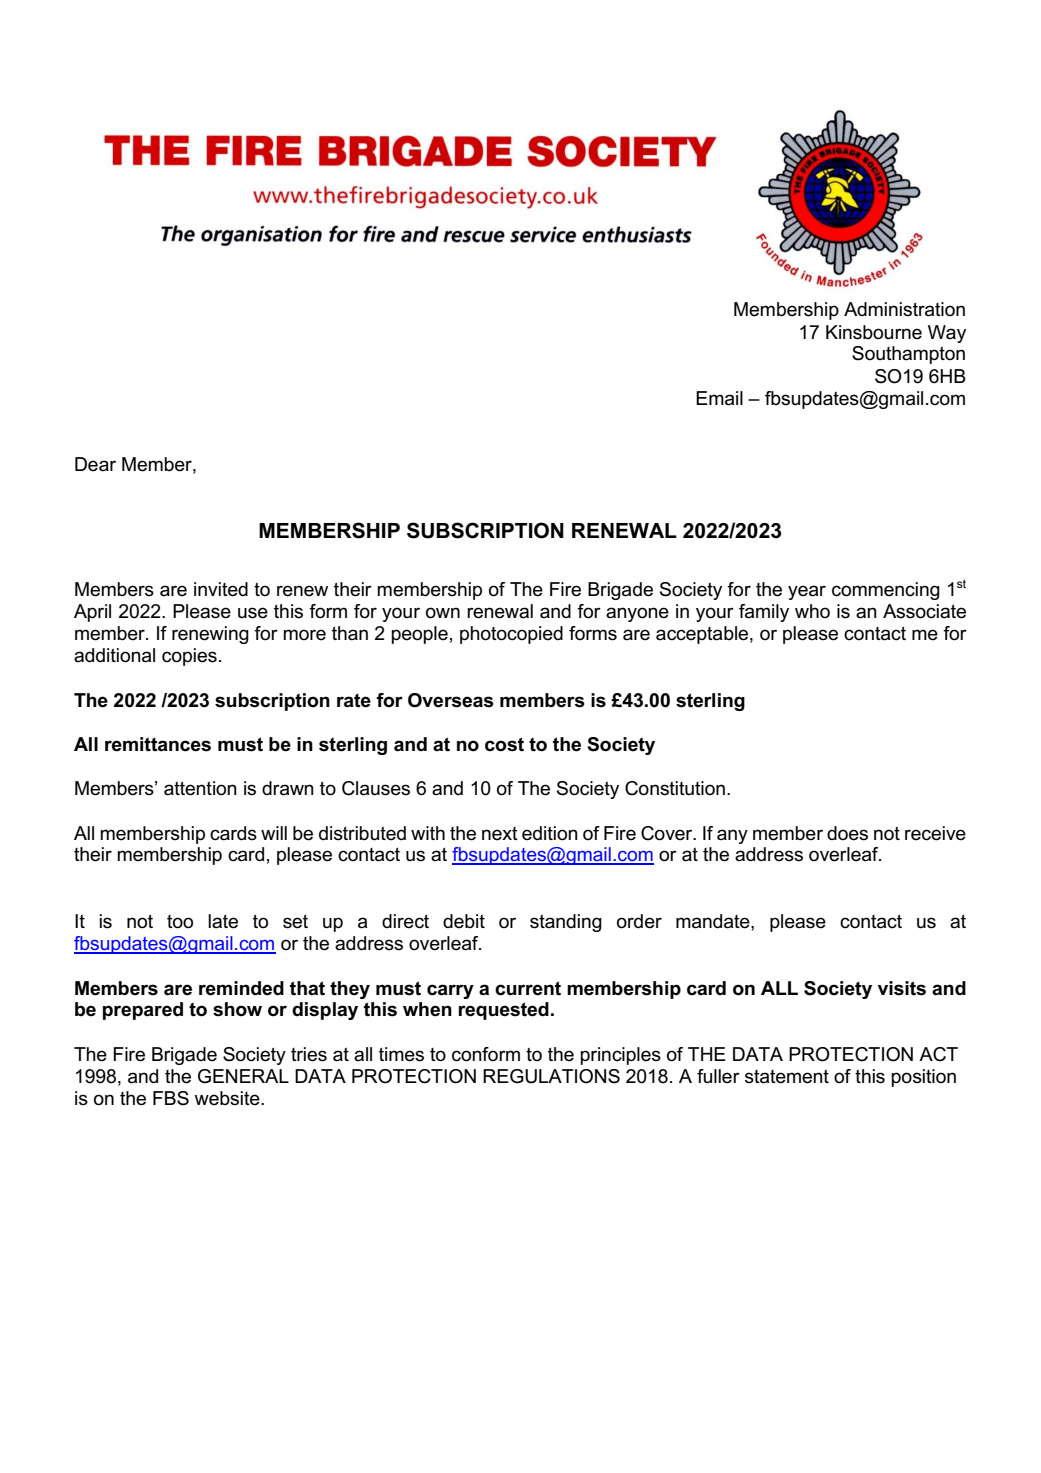 The width and height of the document is (1041, 1473). I want to click on Dear, so click(95, 464).
